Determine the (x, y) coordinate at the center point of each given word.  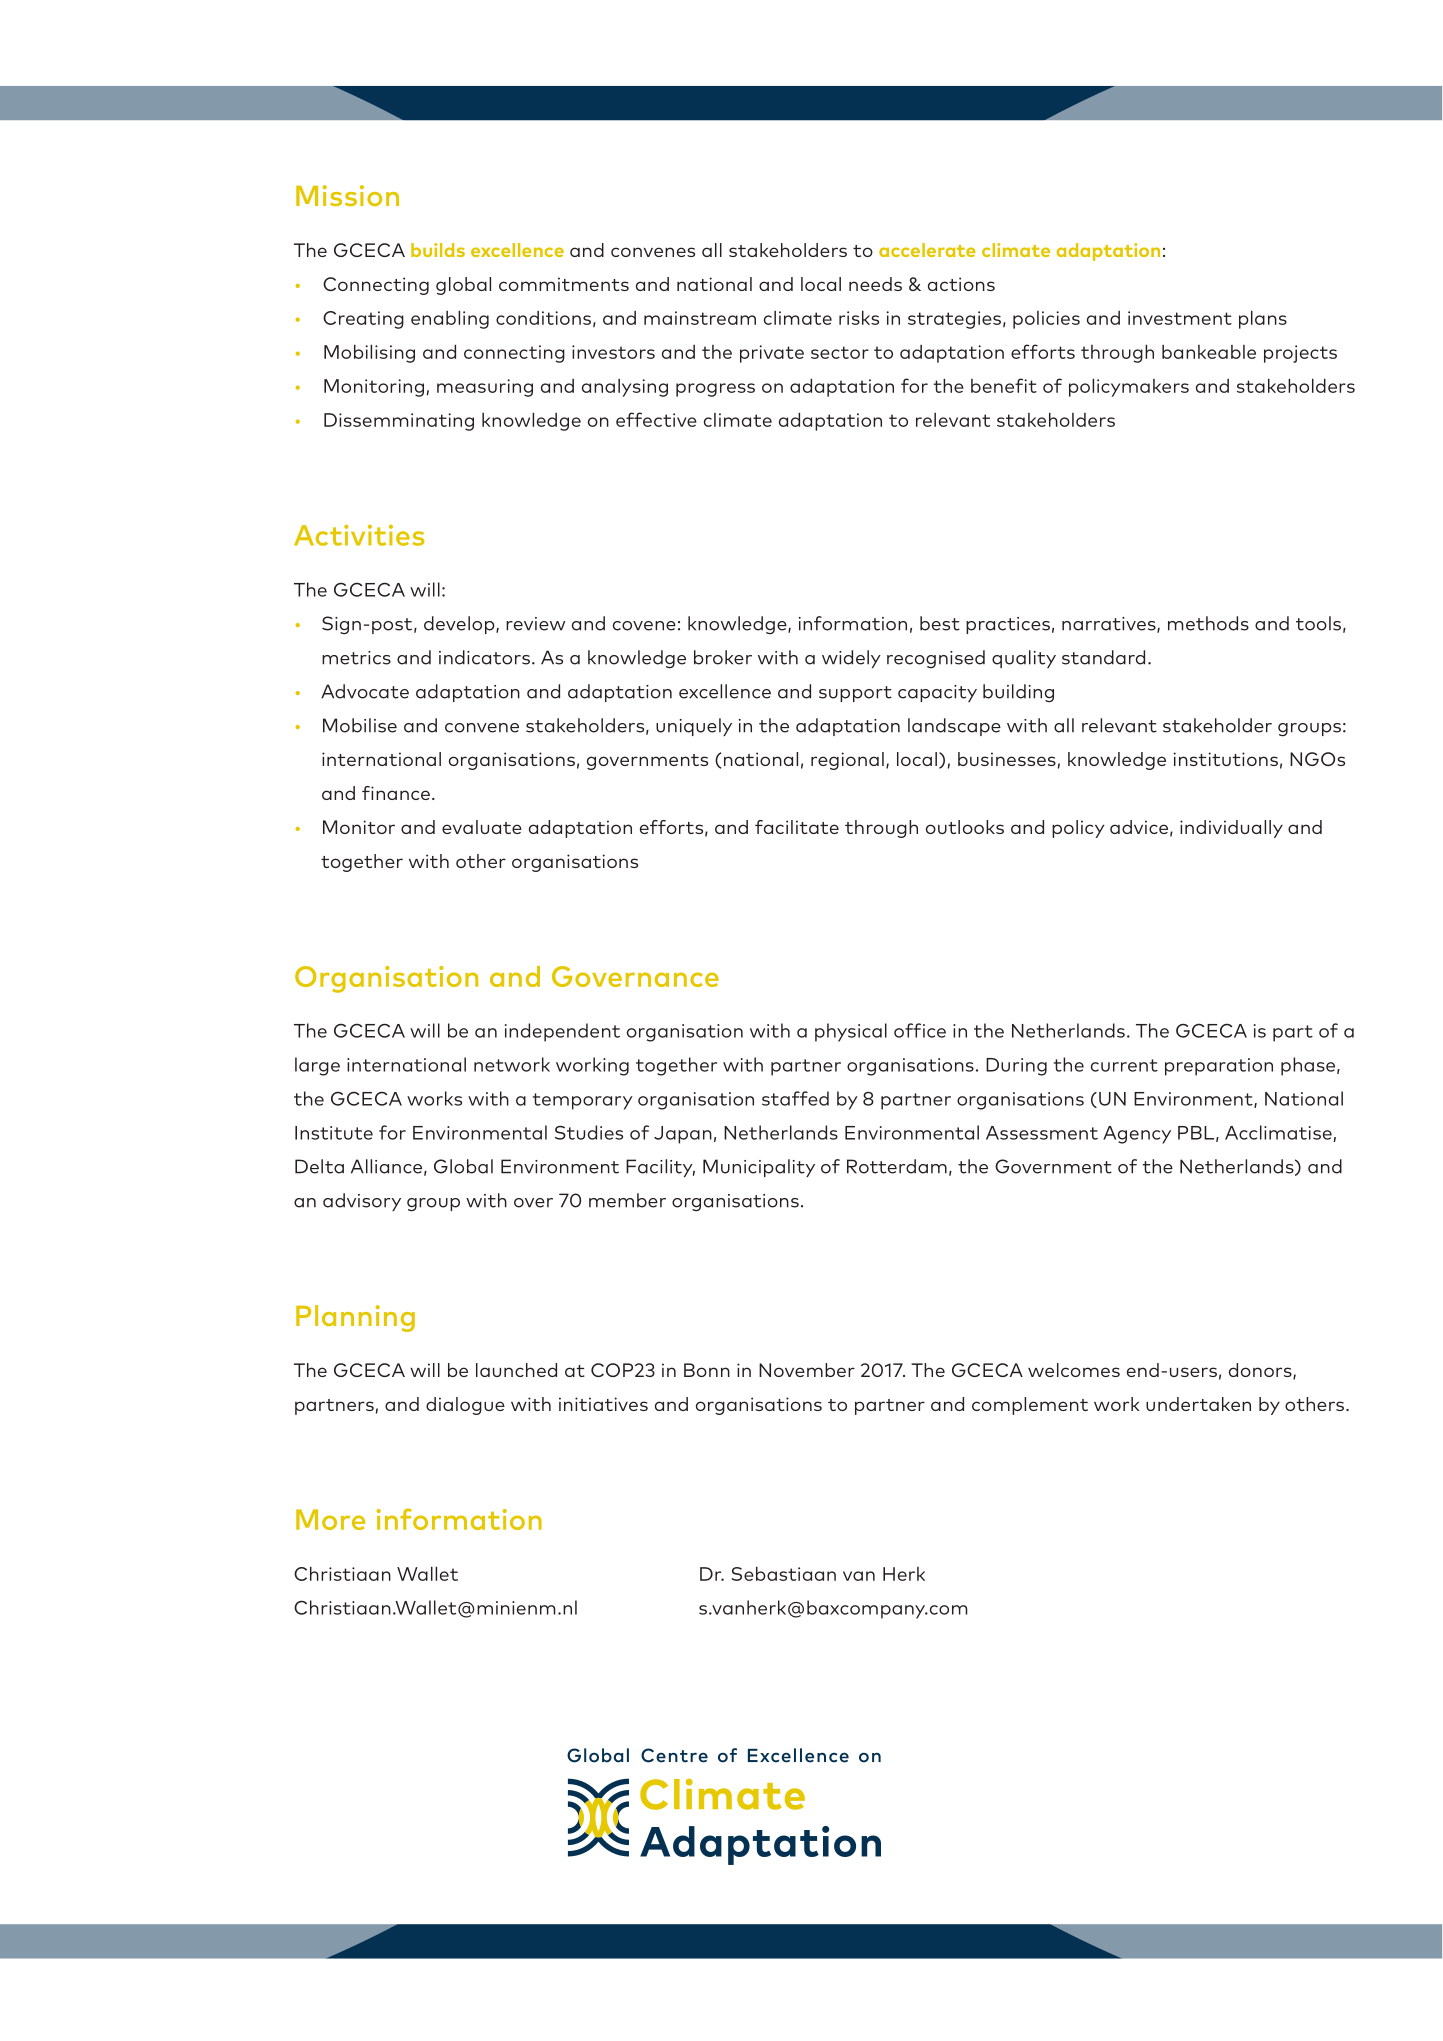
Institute (334, 1133)
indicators (484, 657)
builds (438, 250)
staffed (795, 1098)
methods (1208, 623)
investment (1180, 318)
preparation (1219, 1067)
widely (851, 659)
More (330, 1519)
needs (875, 284)
